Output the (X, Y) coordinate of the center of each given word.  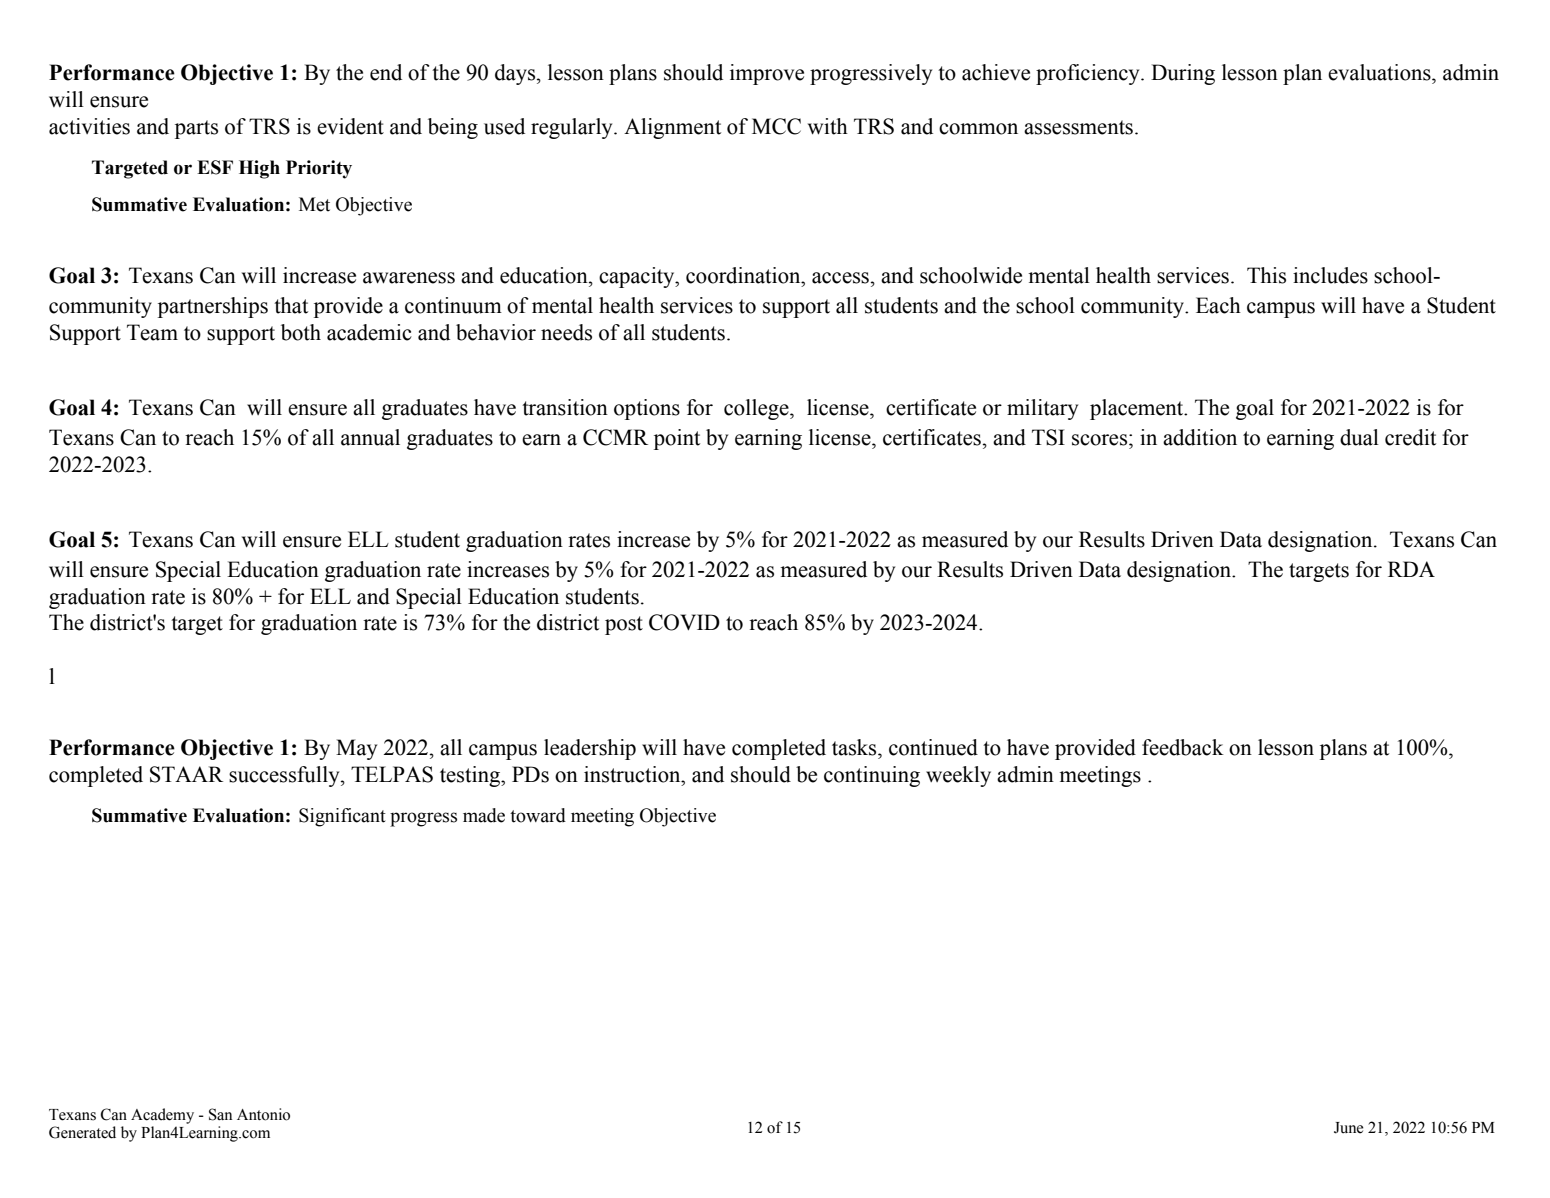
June (1349, 1128)
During (1183, 74)
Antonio (263, 1114)
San (220, 1114)
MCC (776, 126)
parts (196, 129)
